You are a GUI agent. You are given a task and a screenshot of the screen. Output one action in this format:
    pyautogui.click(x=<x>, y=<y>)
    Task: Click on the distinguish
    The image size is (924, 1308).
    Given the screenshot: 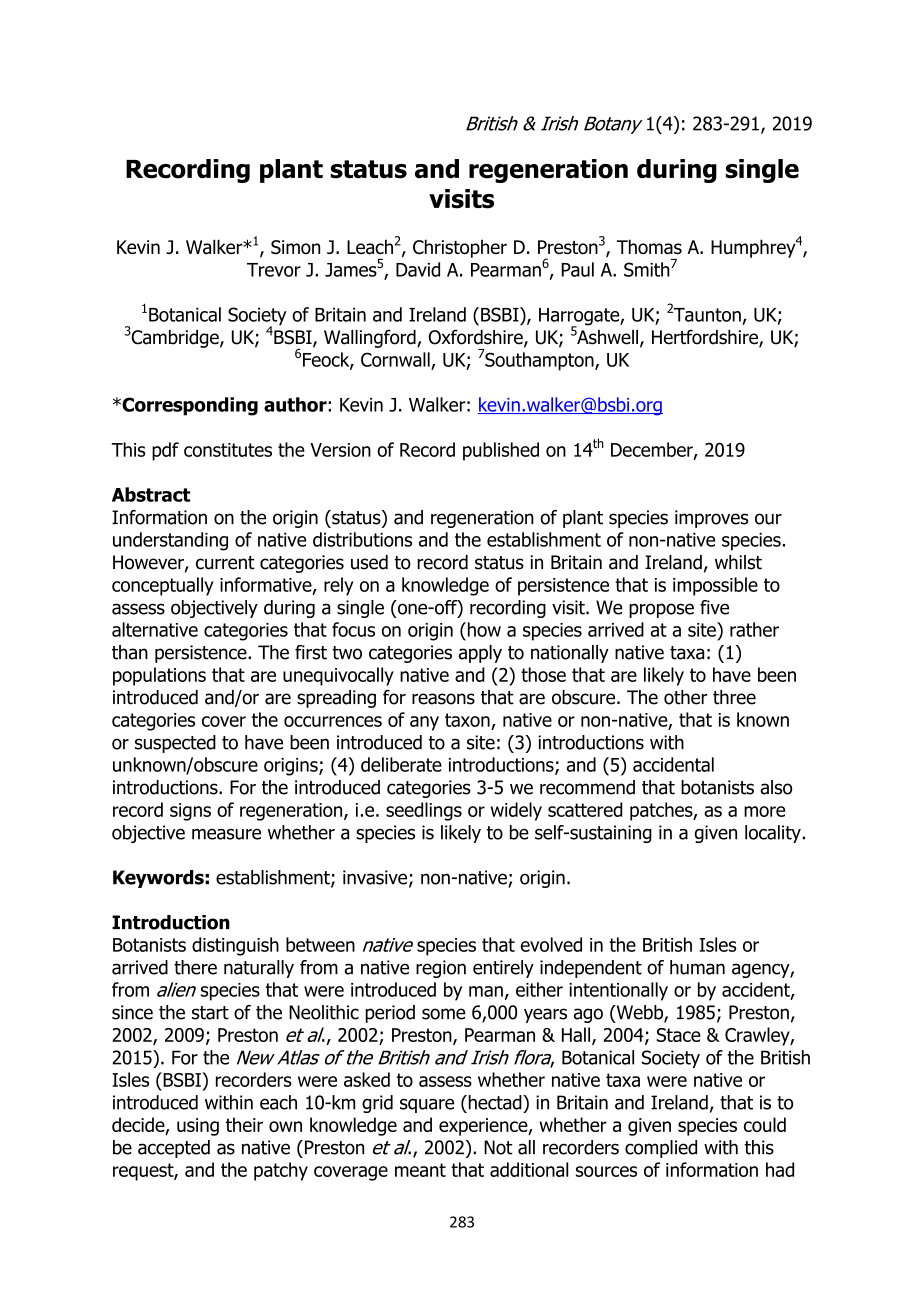 What is the action you would take?
    pyautogui.click(x=235, y=946)
